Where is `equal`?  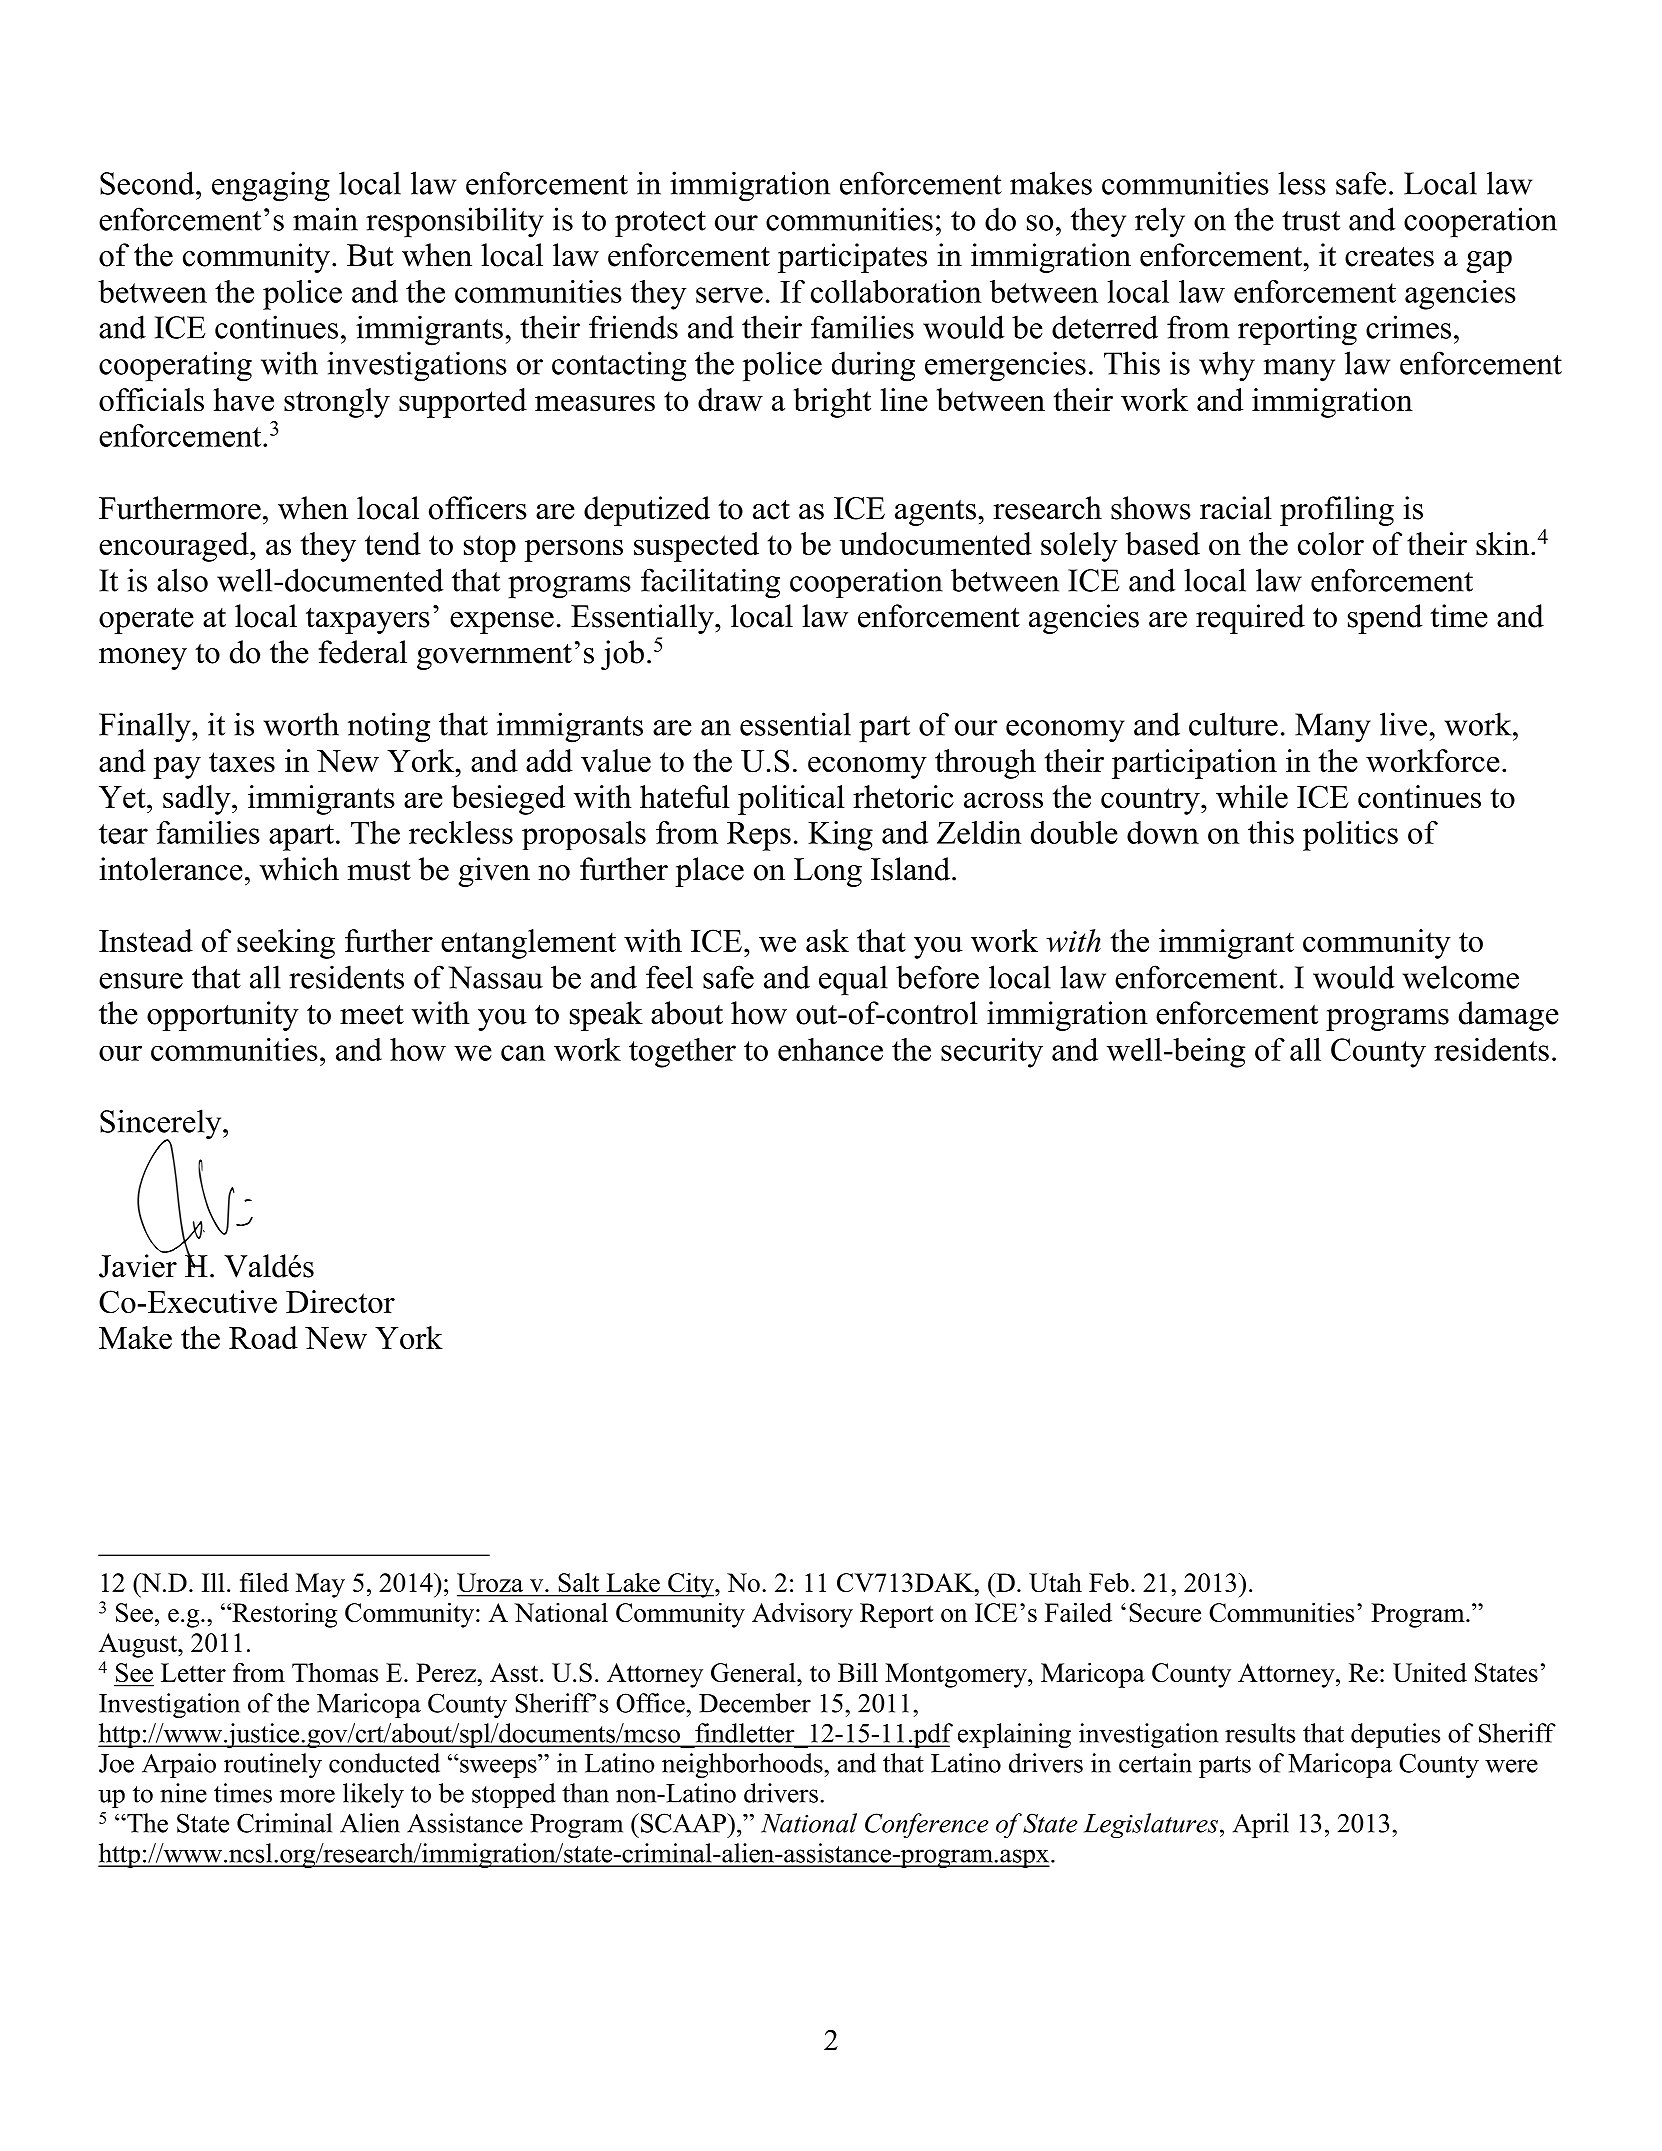 equal is located at coordinates (853, 980).
